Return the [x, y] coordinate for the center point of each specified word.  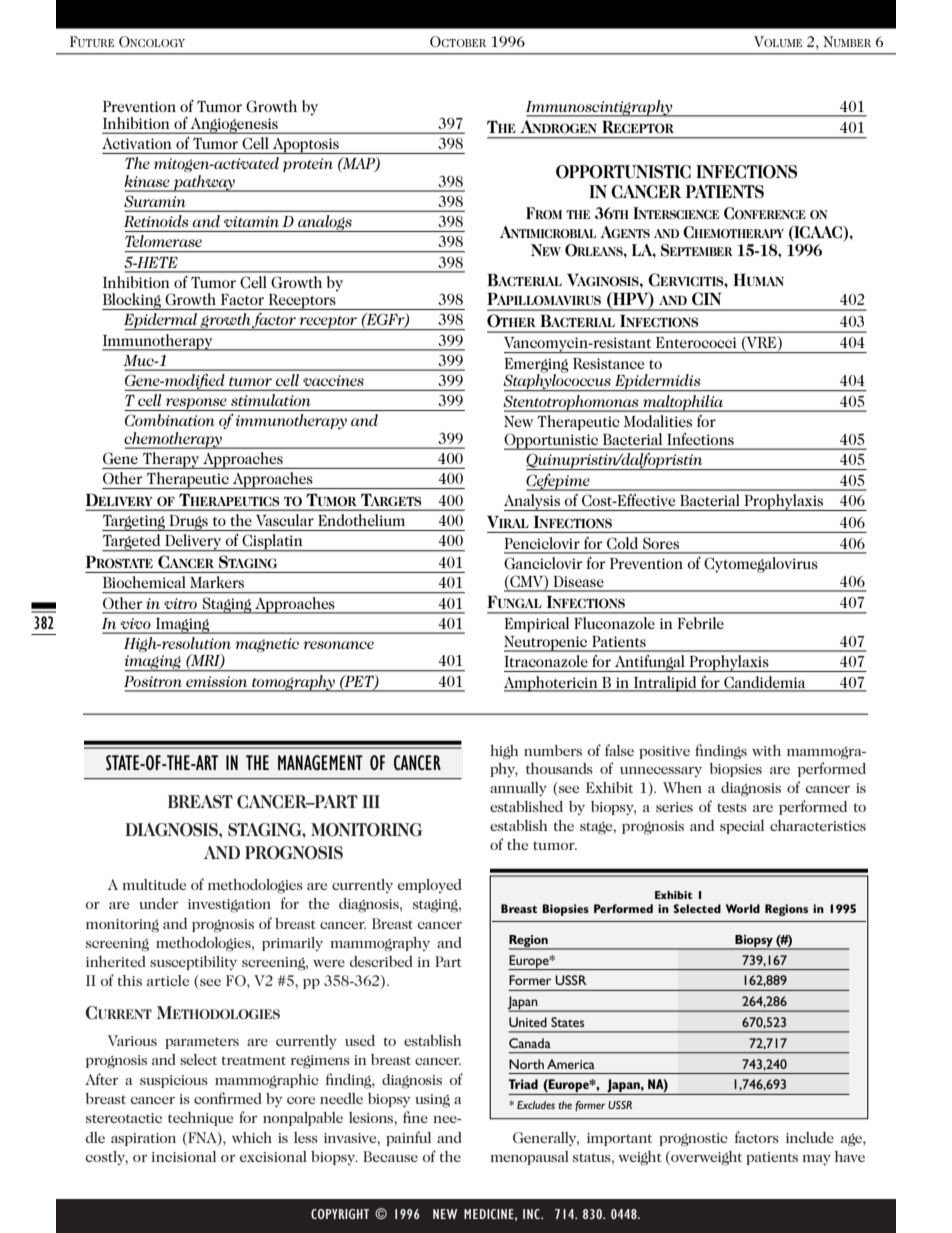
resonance [338, 645]
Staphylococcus [558, 382]
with [766, 750]
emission [216, 681]
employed [430, 886]
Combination [170, 420]
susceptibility [193, 963]
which [252, 1137]
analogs [325, 223]
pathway [204, 183]
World [743, 908]
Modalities [658, 421]
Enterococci [696, 342]
